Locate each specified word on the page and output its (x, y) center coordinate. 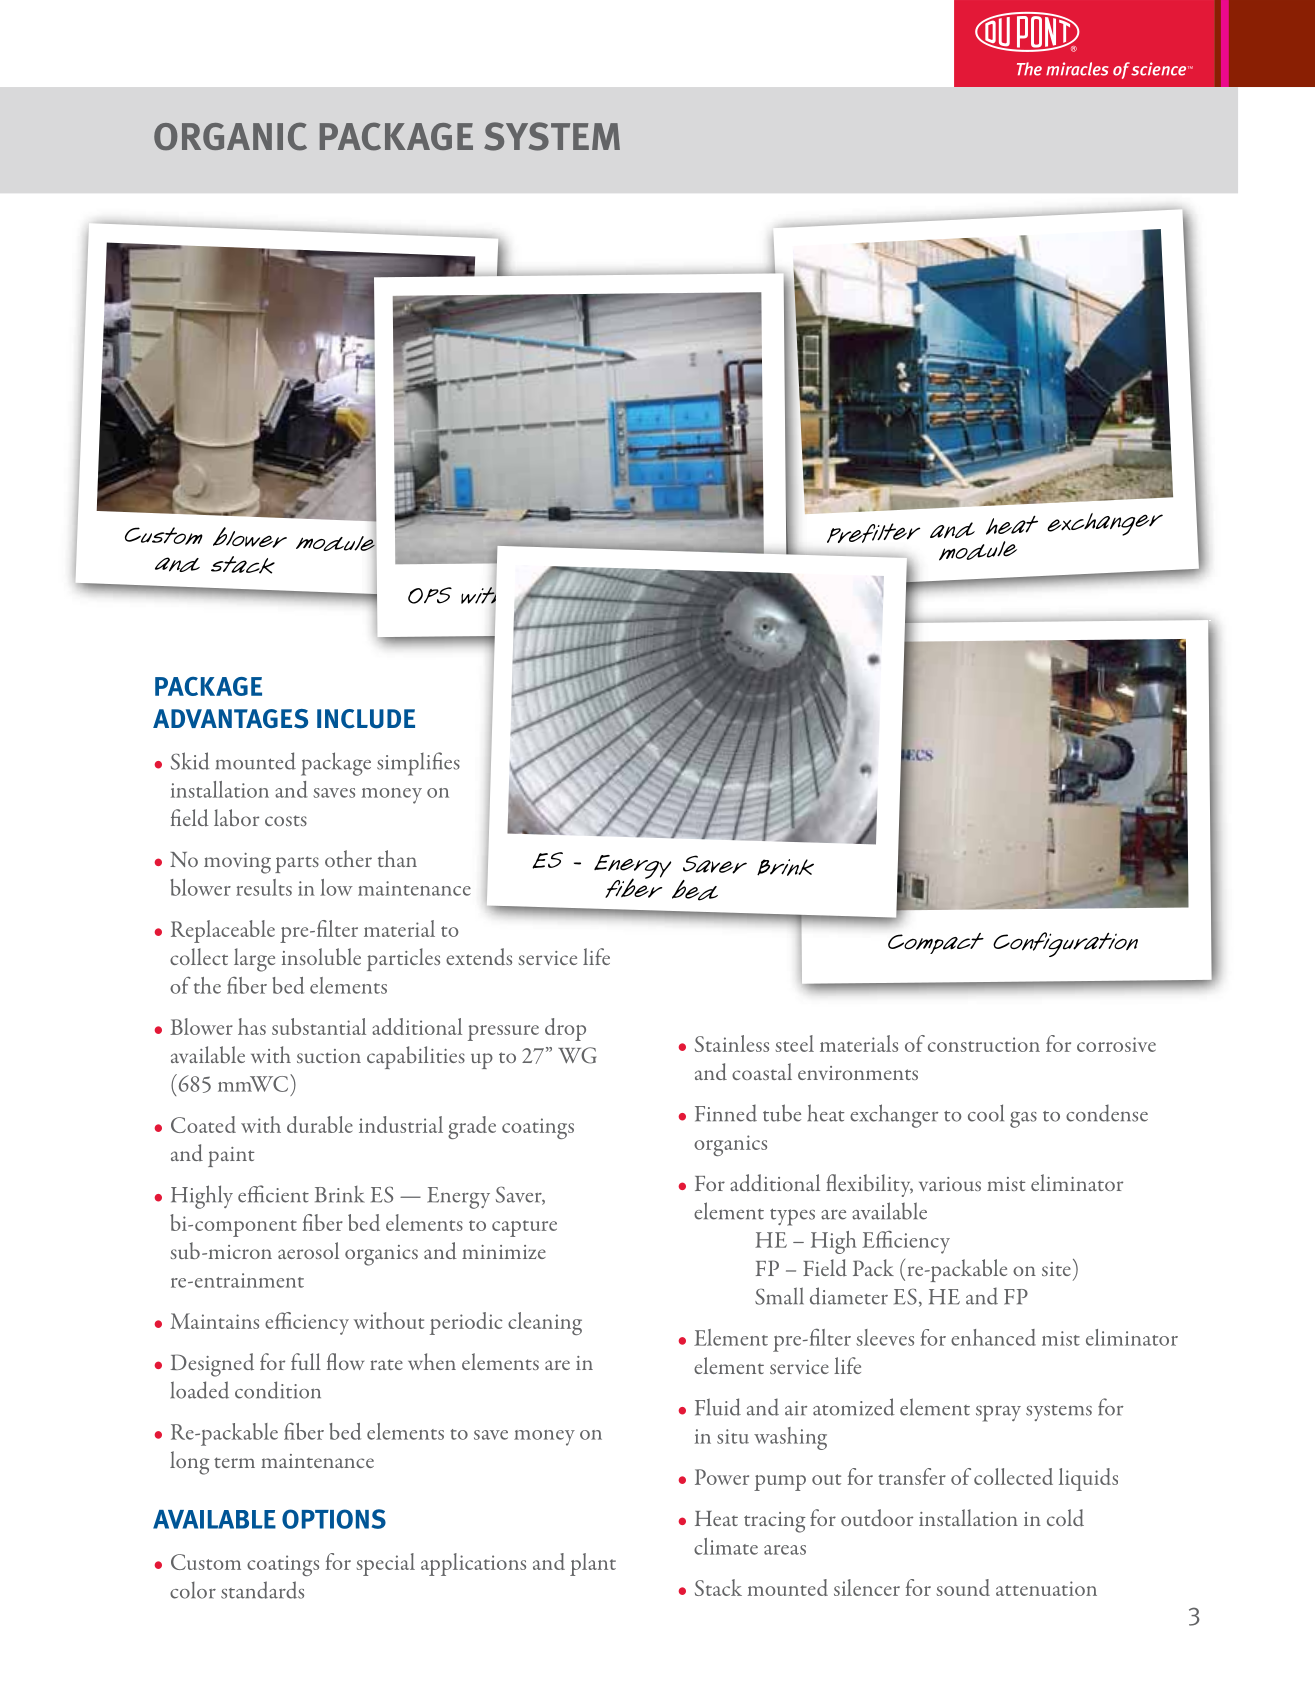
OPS (430, 595)
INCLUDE (366, 719)
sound (963, 1587)
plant (593, 1564)
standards (262, 1590)
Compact (936, 943)
